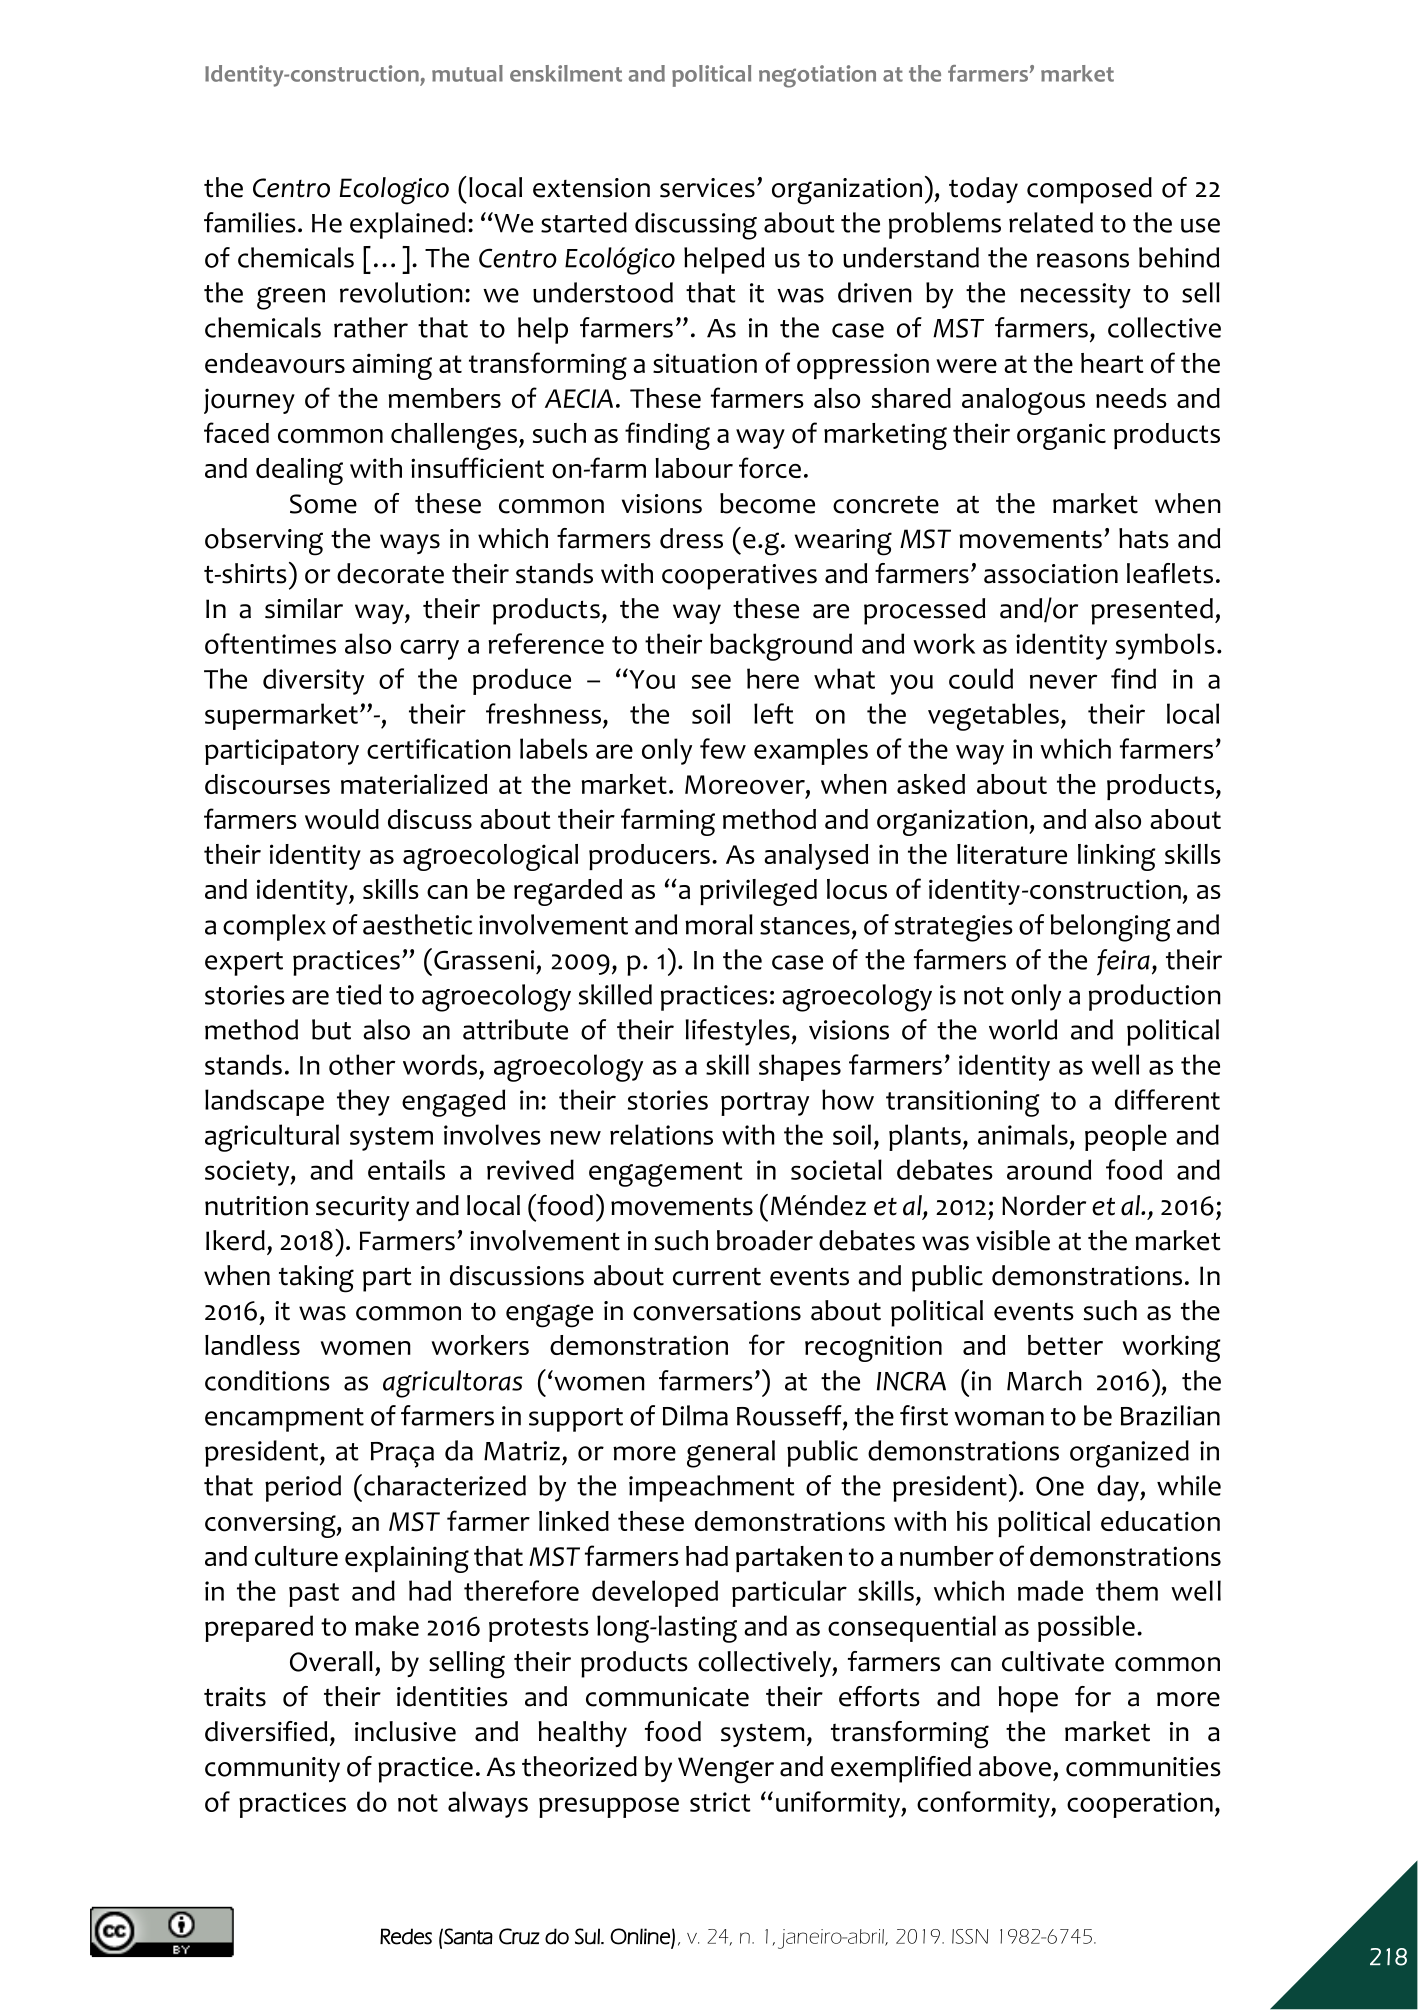  What do you see at coordinates (711, 681) in the document?
I see `see` at bounding box center [711, 681].
